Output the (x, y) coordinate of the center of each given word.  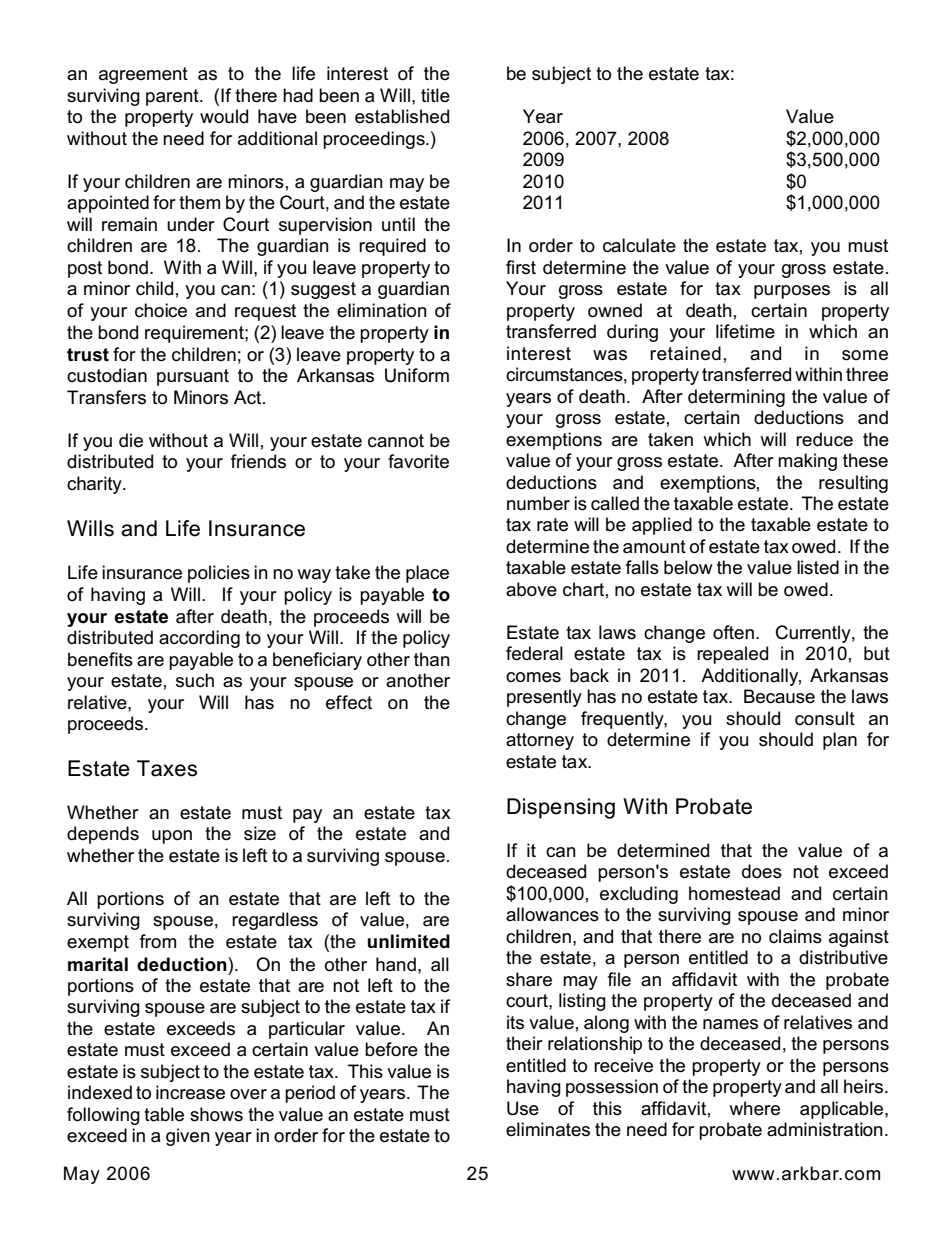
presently (544, 698)
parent (173, 97)
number (538, 503)
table (164, 1114)
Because (779, 696)
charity (95, 485)
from (158, 941)
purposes (792, 292)
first (521, 267)
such (195, 680)
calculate (639, 245)
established (402, 116)
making (807, 462)
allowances (552, 914)
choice (161, 310)
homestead (734, 893)
